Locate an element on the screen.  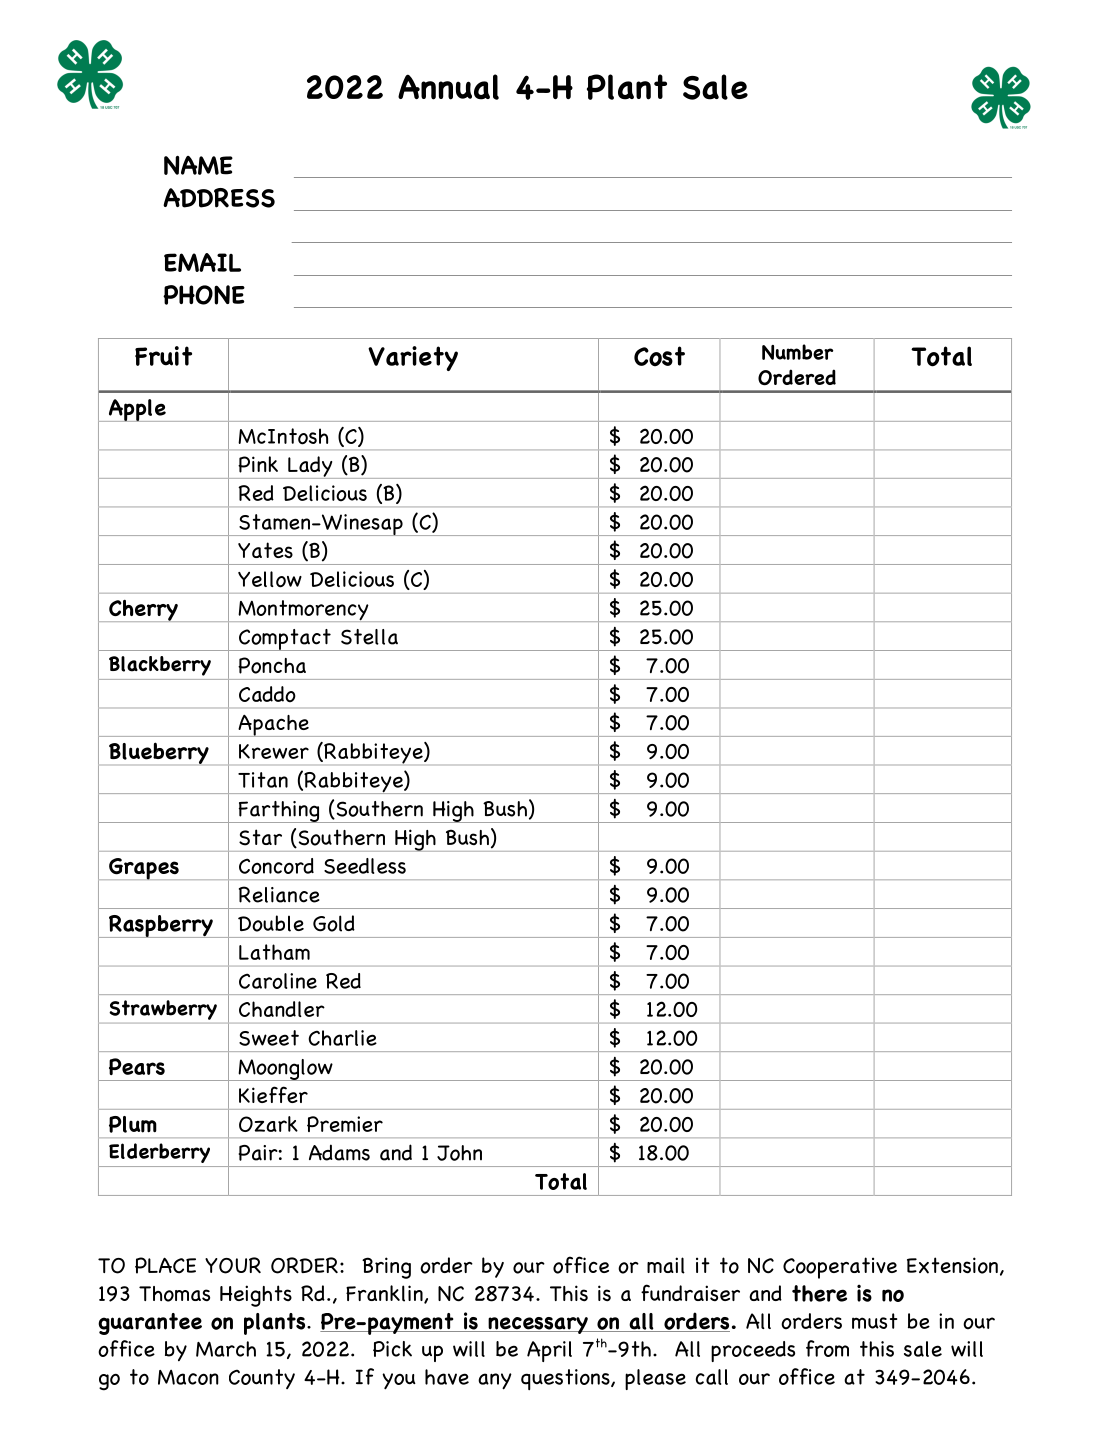
Cooperative is located at coordinates (840, 1268).
